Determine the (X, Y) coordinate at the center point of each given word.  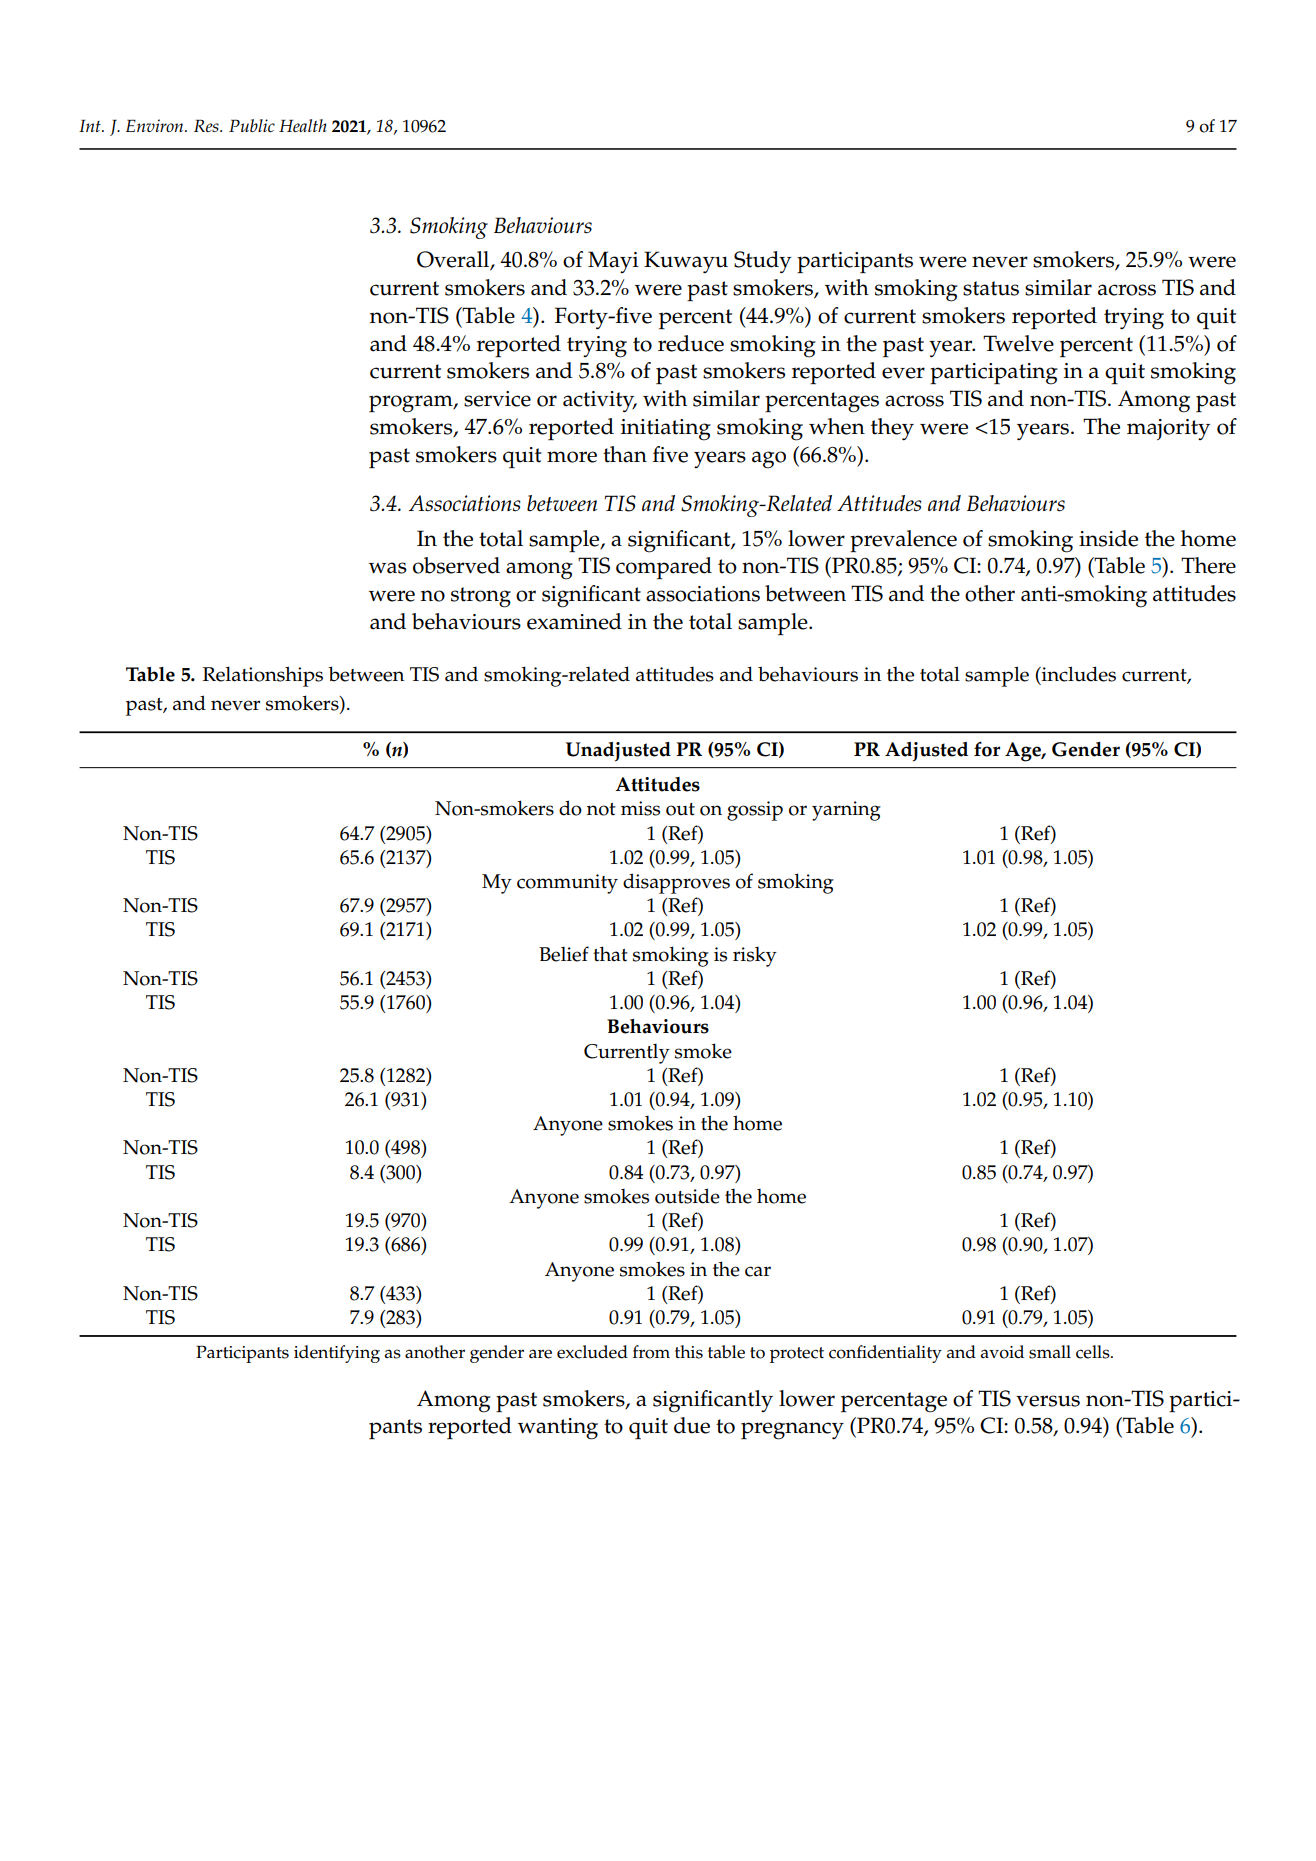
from (651, 1352)
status (991, 288)
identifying (337, 1354)
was (388, 568)
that (610, 954)
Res (207, 125)
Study (763, 262)
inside (1108, 538)
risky (755, 957)
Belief (564, 954)
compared (664, 568)
